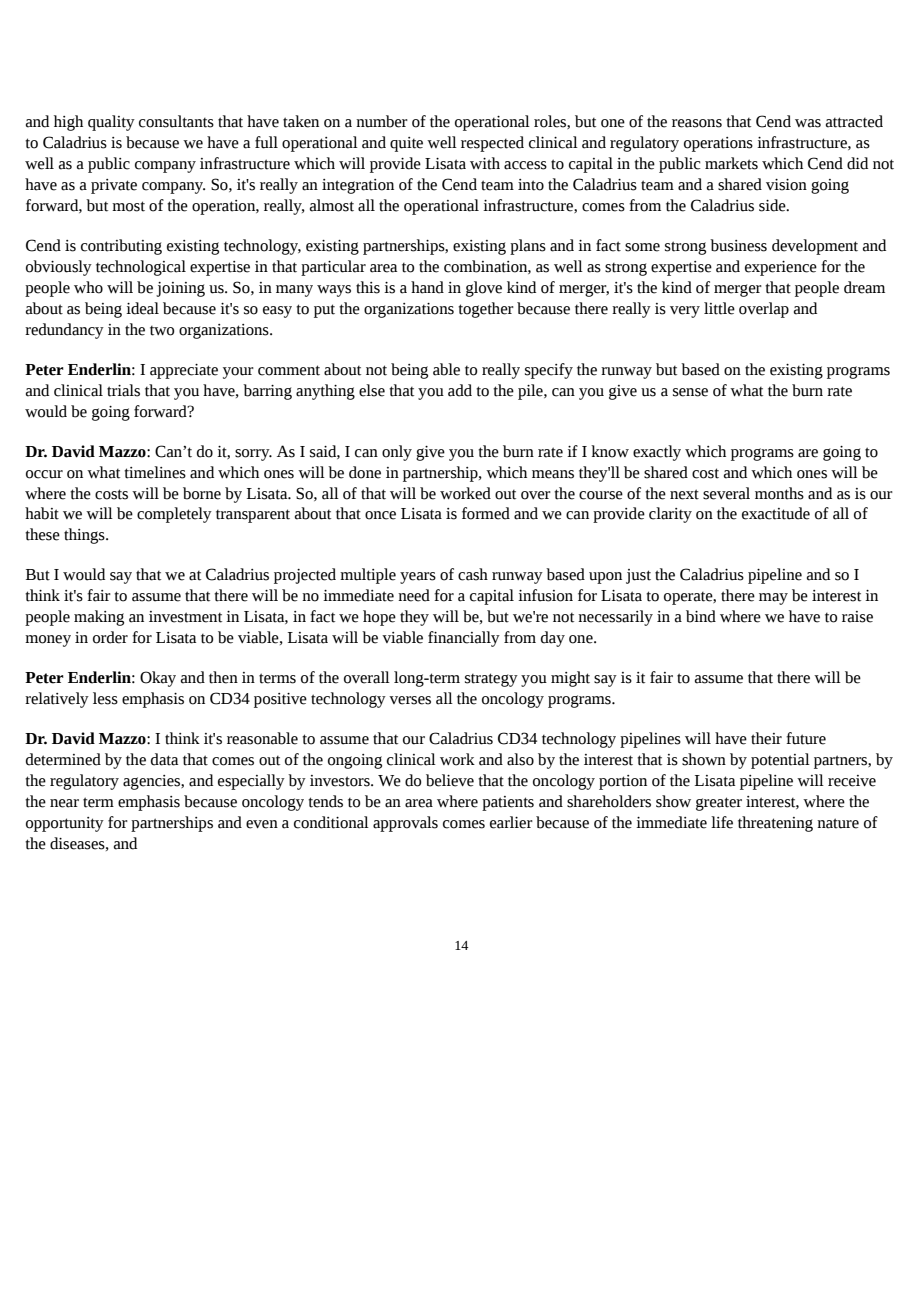 The width and height of the image is (924, 1308). Describe the element at coordinates (779, 493) in the image. I see `months` at that location.
